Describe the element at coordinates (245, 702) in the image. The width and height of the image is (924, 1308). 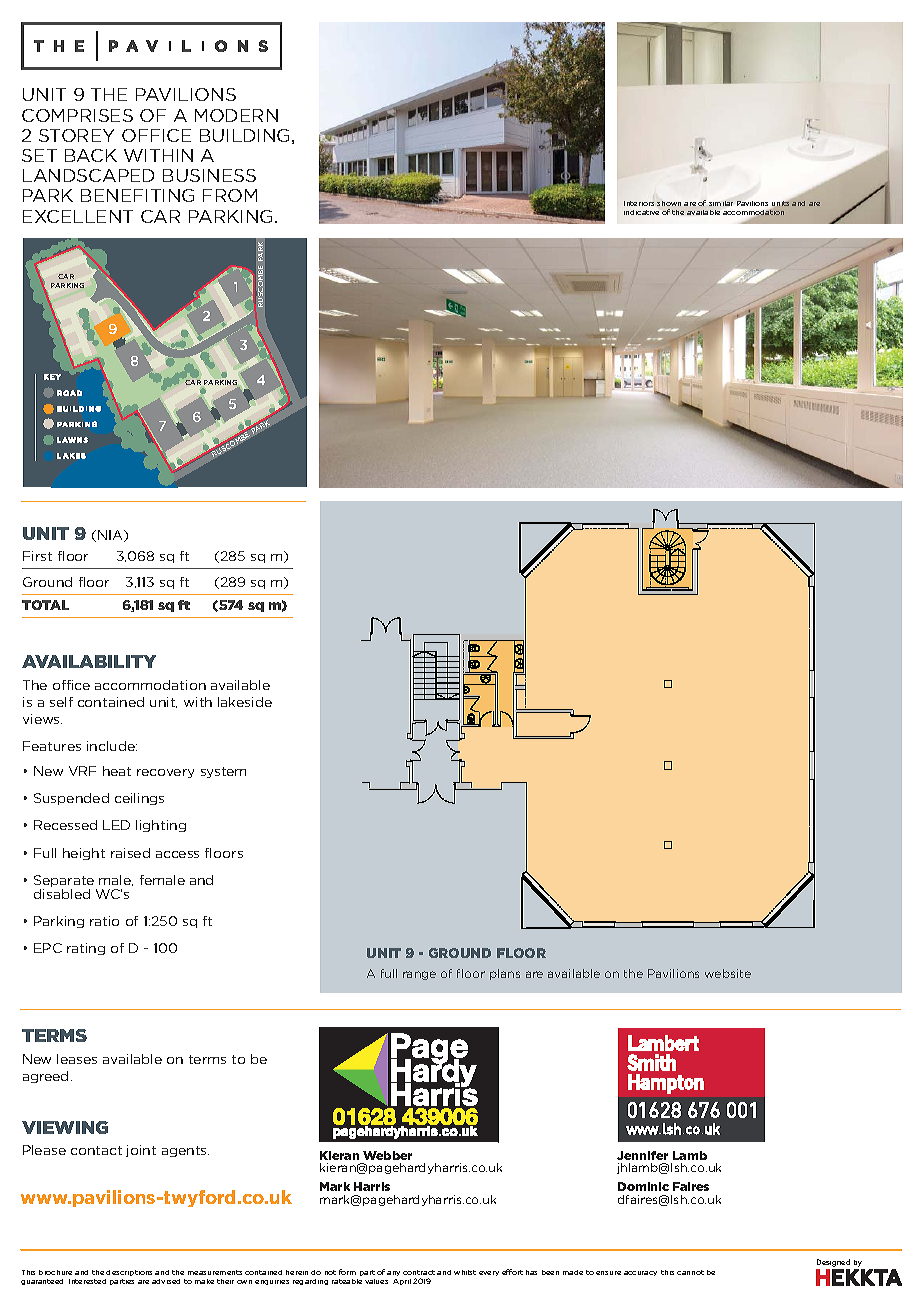
I see `lakeside` at that location.
